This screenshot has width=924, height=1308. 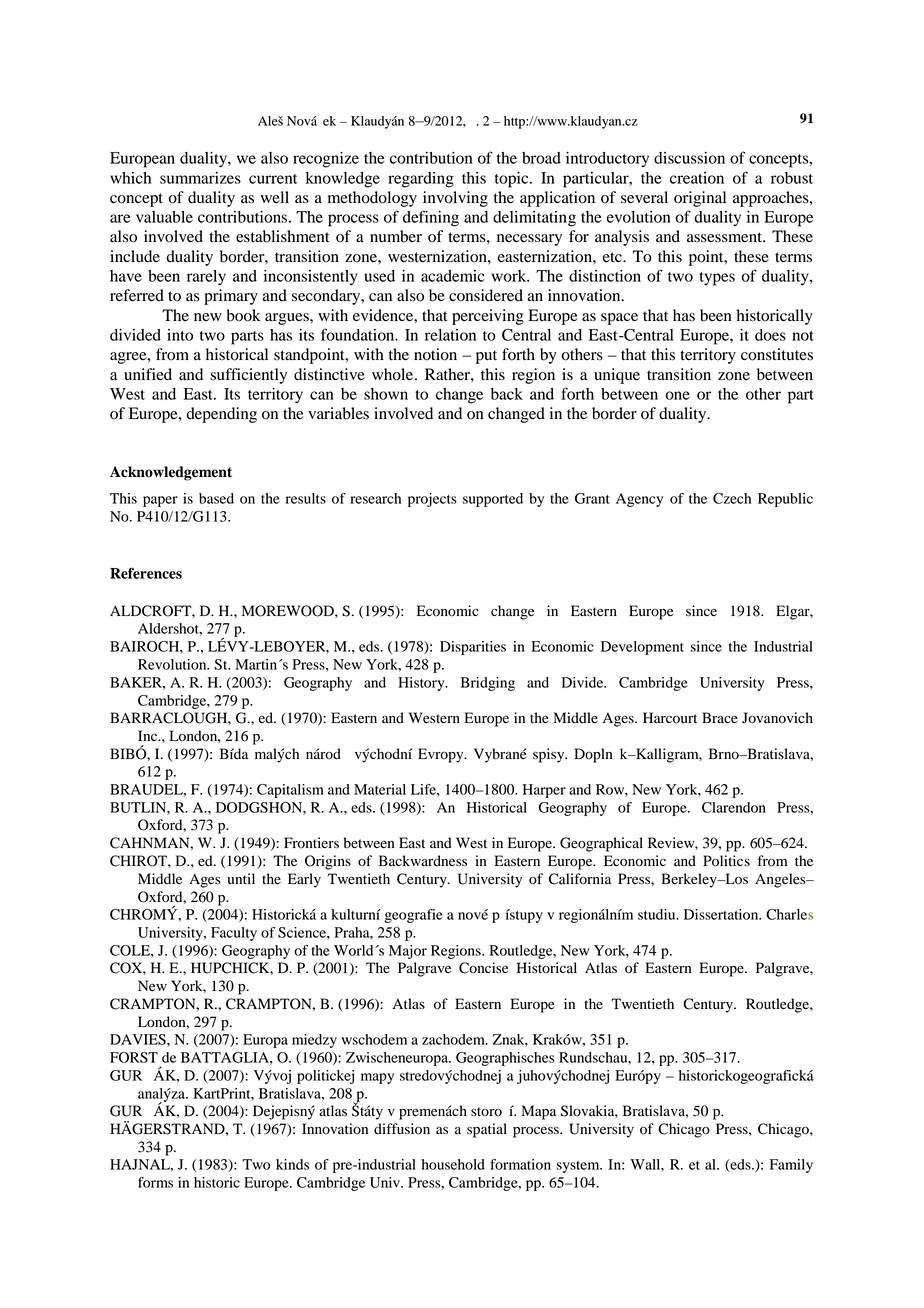 I want to click on Disparities, so click(x=473, y=648).
